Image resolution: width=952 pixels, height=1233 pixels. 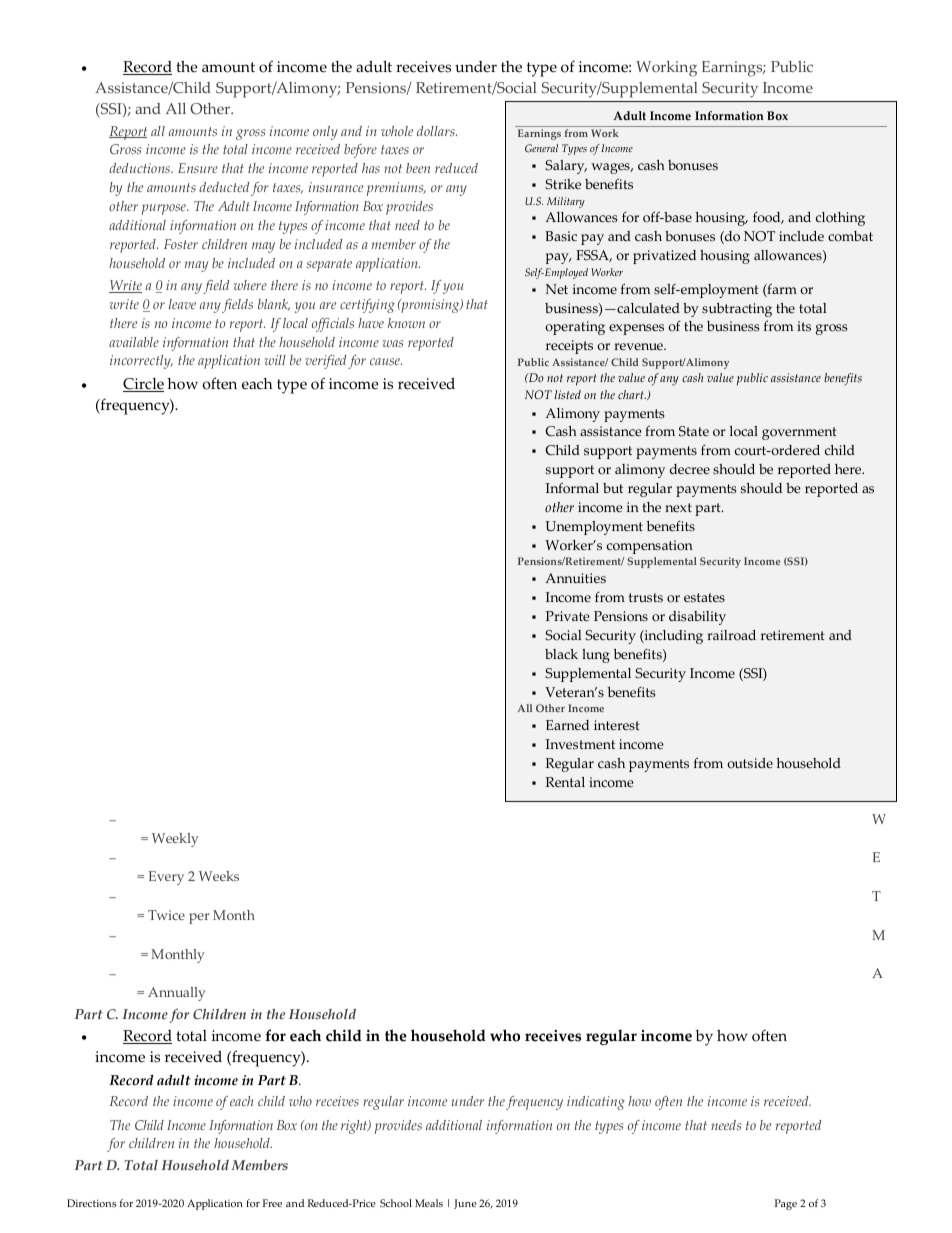 I want to click on Free, so click(x=272, y=1203).
